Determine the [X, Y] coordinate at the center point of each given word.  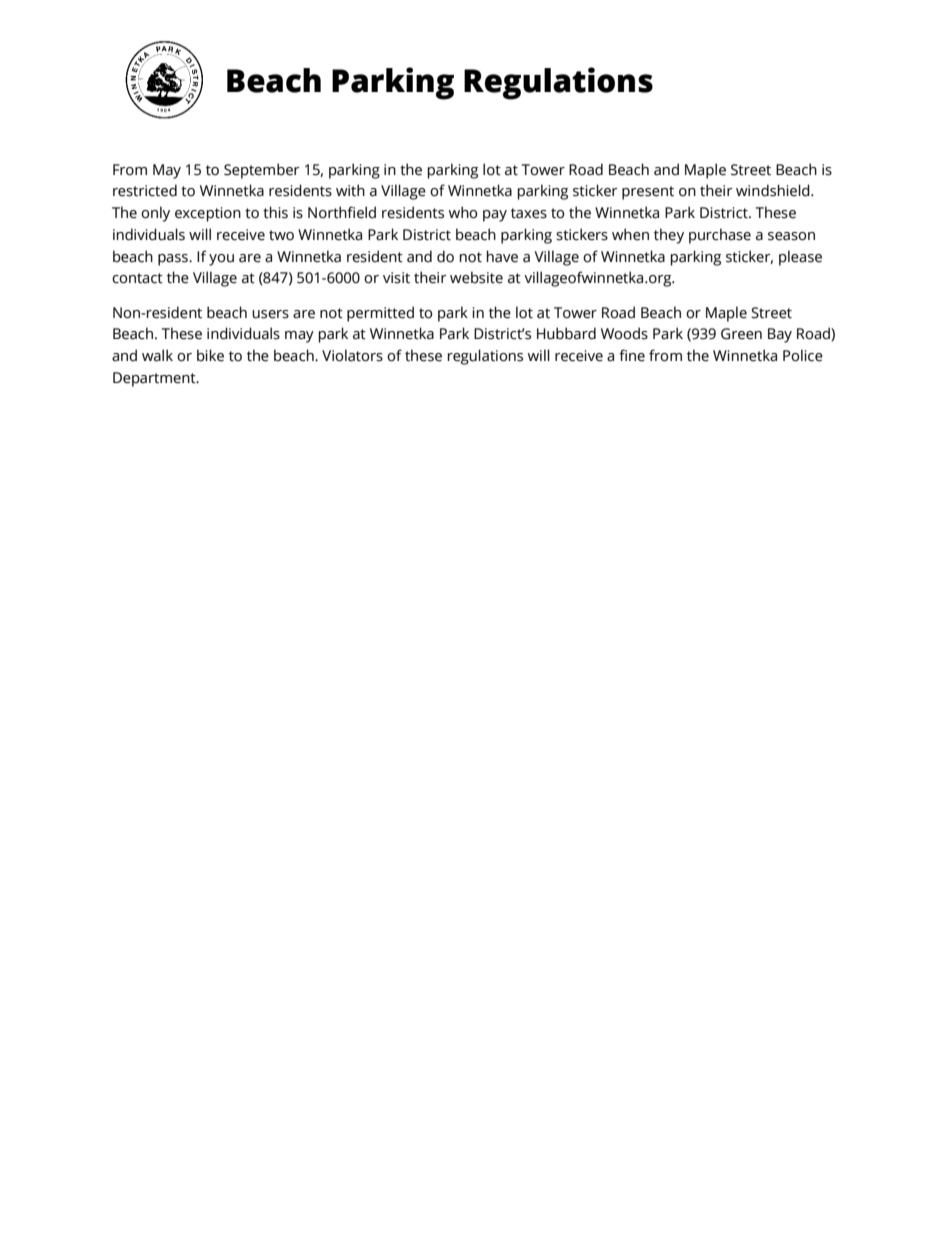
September [262, 171]
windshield [774, 190]
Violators [352, 355]
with [350, 190]
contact [137, 278]
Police [803, 355]
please [800, 258]
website [476, 277]
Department [155, 379]
